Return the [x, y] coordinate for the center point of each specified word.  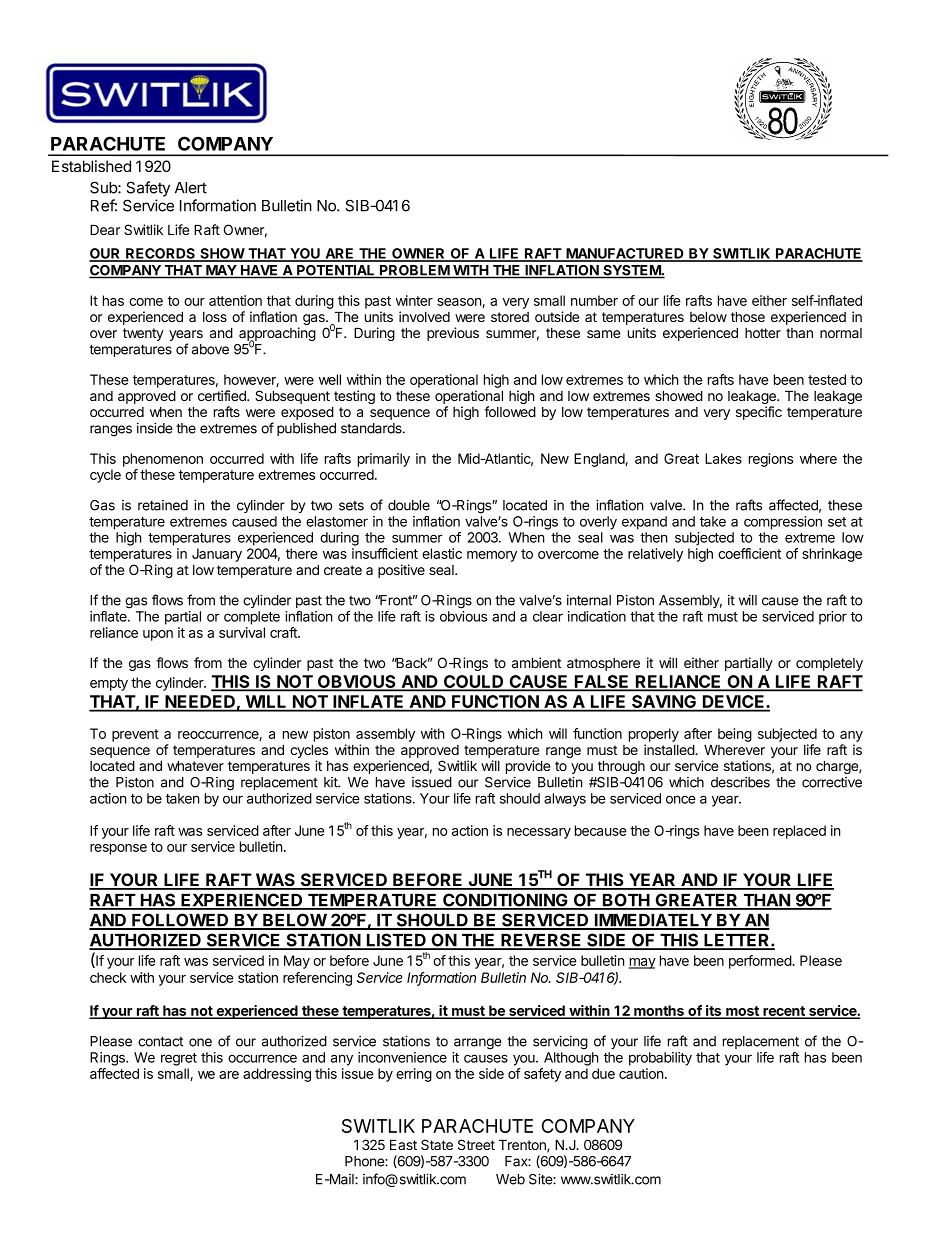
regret [179, 1059]
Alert [191, 188]
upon [158, 635]
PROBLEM [414, 271]
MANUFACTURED [625, 254]
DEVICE [734, 703]
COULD [474, 683]
